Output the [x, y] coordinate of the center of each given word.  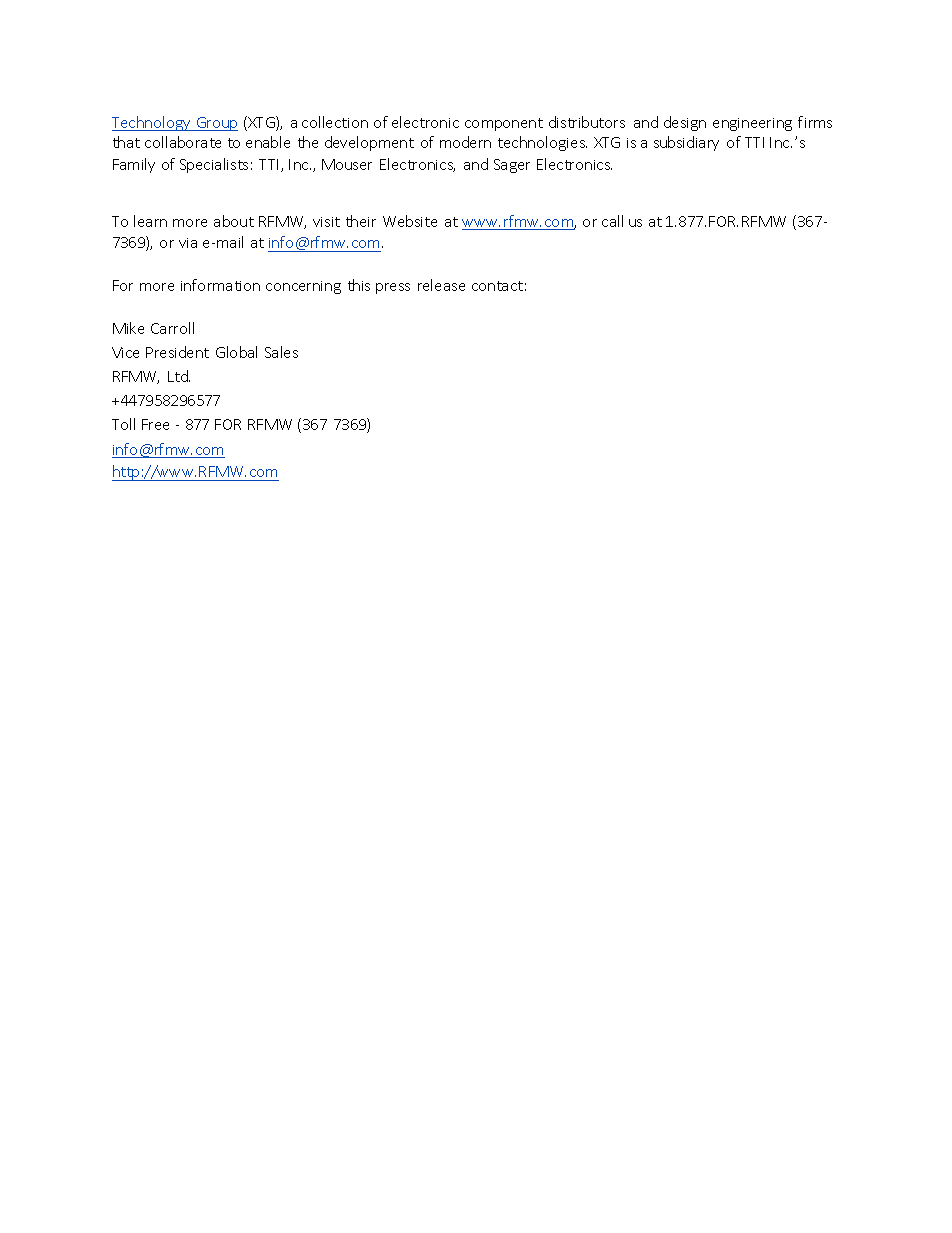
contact [497, 286]
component [504, 124]
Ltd [179, 376]
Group [216, 124]
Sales [281, 352]
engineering [752, 124]
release [441, 285]
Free [155, 424]
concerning [303, 287]
